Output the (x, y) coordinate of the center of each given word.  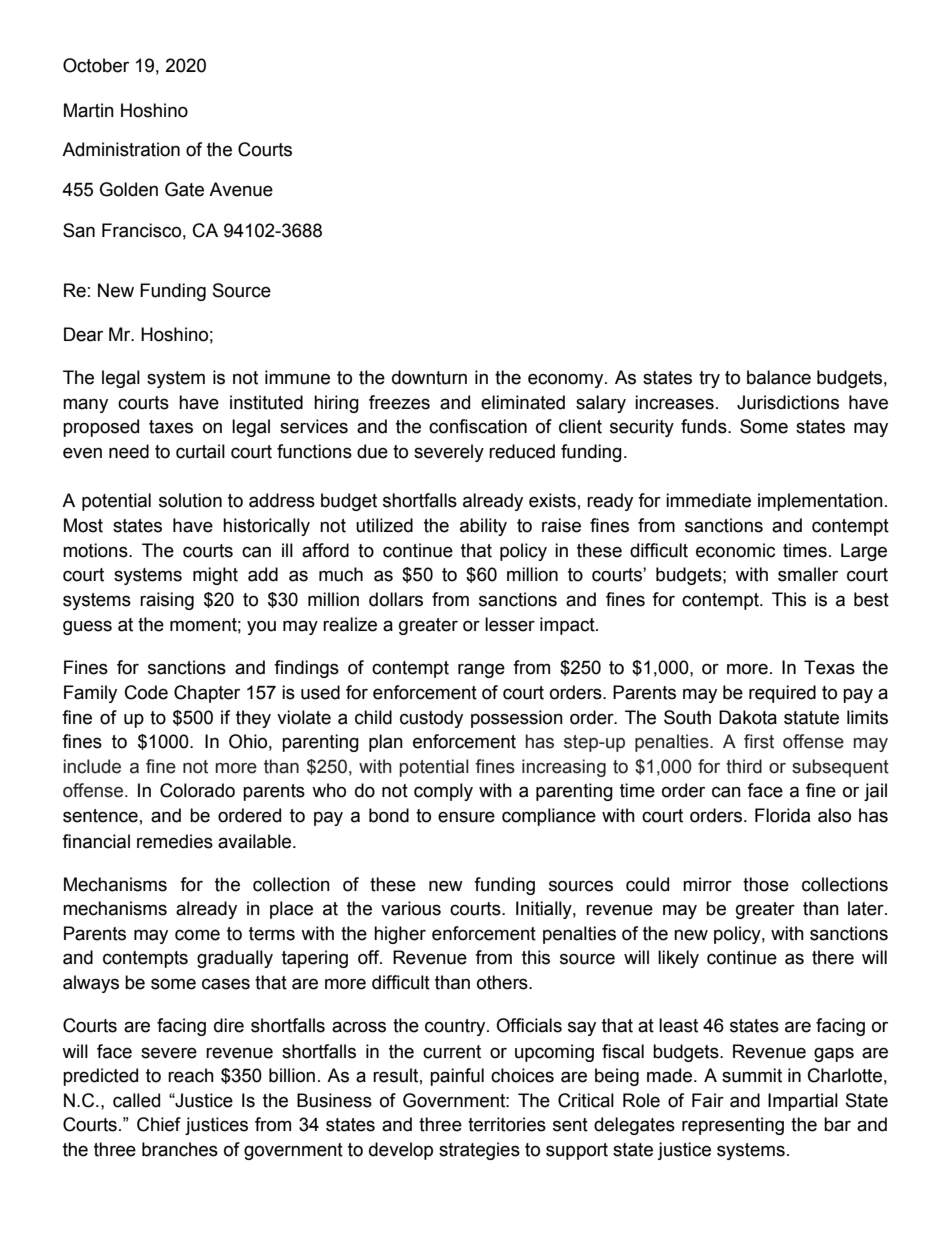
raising (167, 601)
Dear (83, 334)
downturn (429, 377)
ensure (466, 817)
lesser (510, 624)
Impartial (803, 1102)
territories (507, 1124)
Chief (159, 1124)
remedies (175, 841)
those (766, 884)
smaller (808, 574)
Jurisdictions (788, 402)
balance (779, 377)
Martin (89, 110)
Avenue (241, 189)
